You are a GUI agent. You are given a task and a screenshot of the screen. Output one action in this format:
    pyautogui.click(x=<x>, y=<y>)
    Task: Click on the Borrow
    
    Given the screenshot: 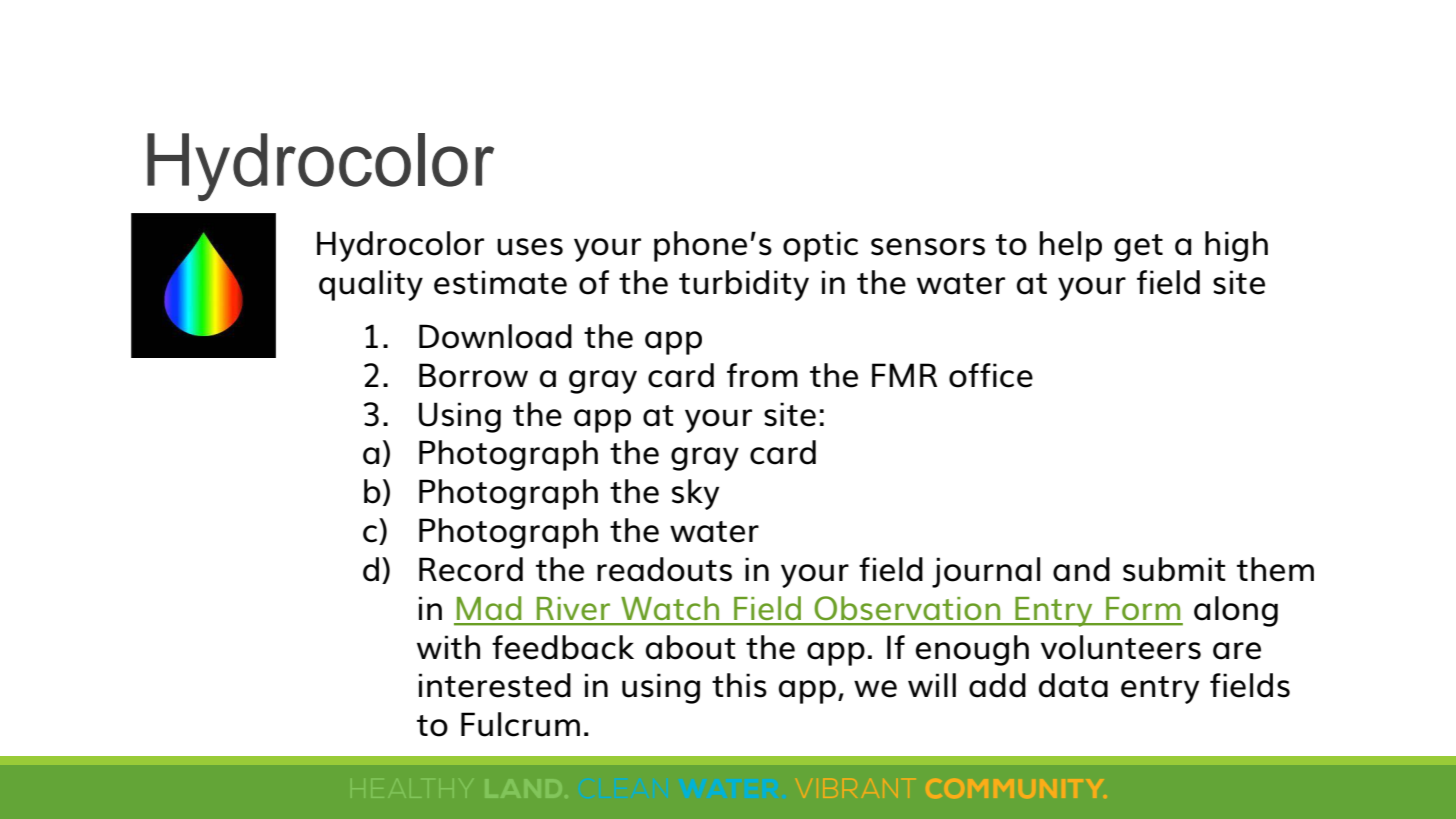 What is the action you would take?
    pyautogui.click(x=473, y=375)
